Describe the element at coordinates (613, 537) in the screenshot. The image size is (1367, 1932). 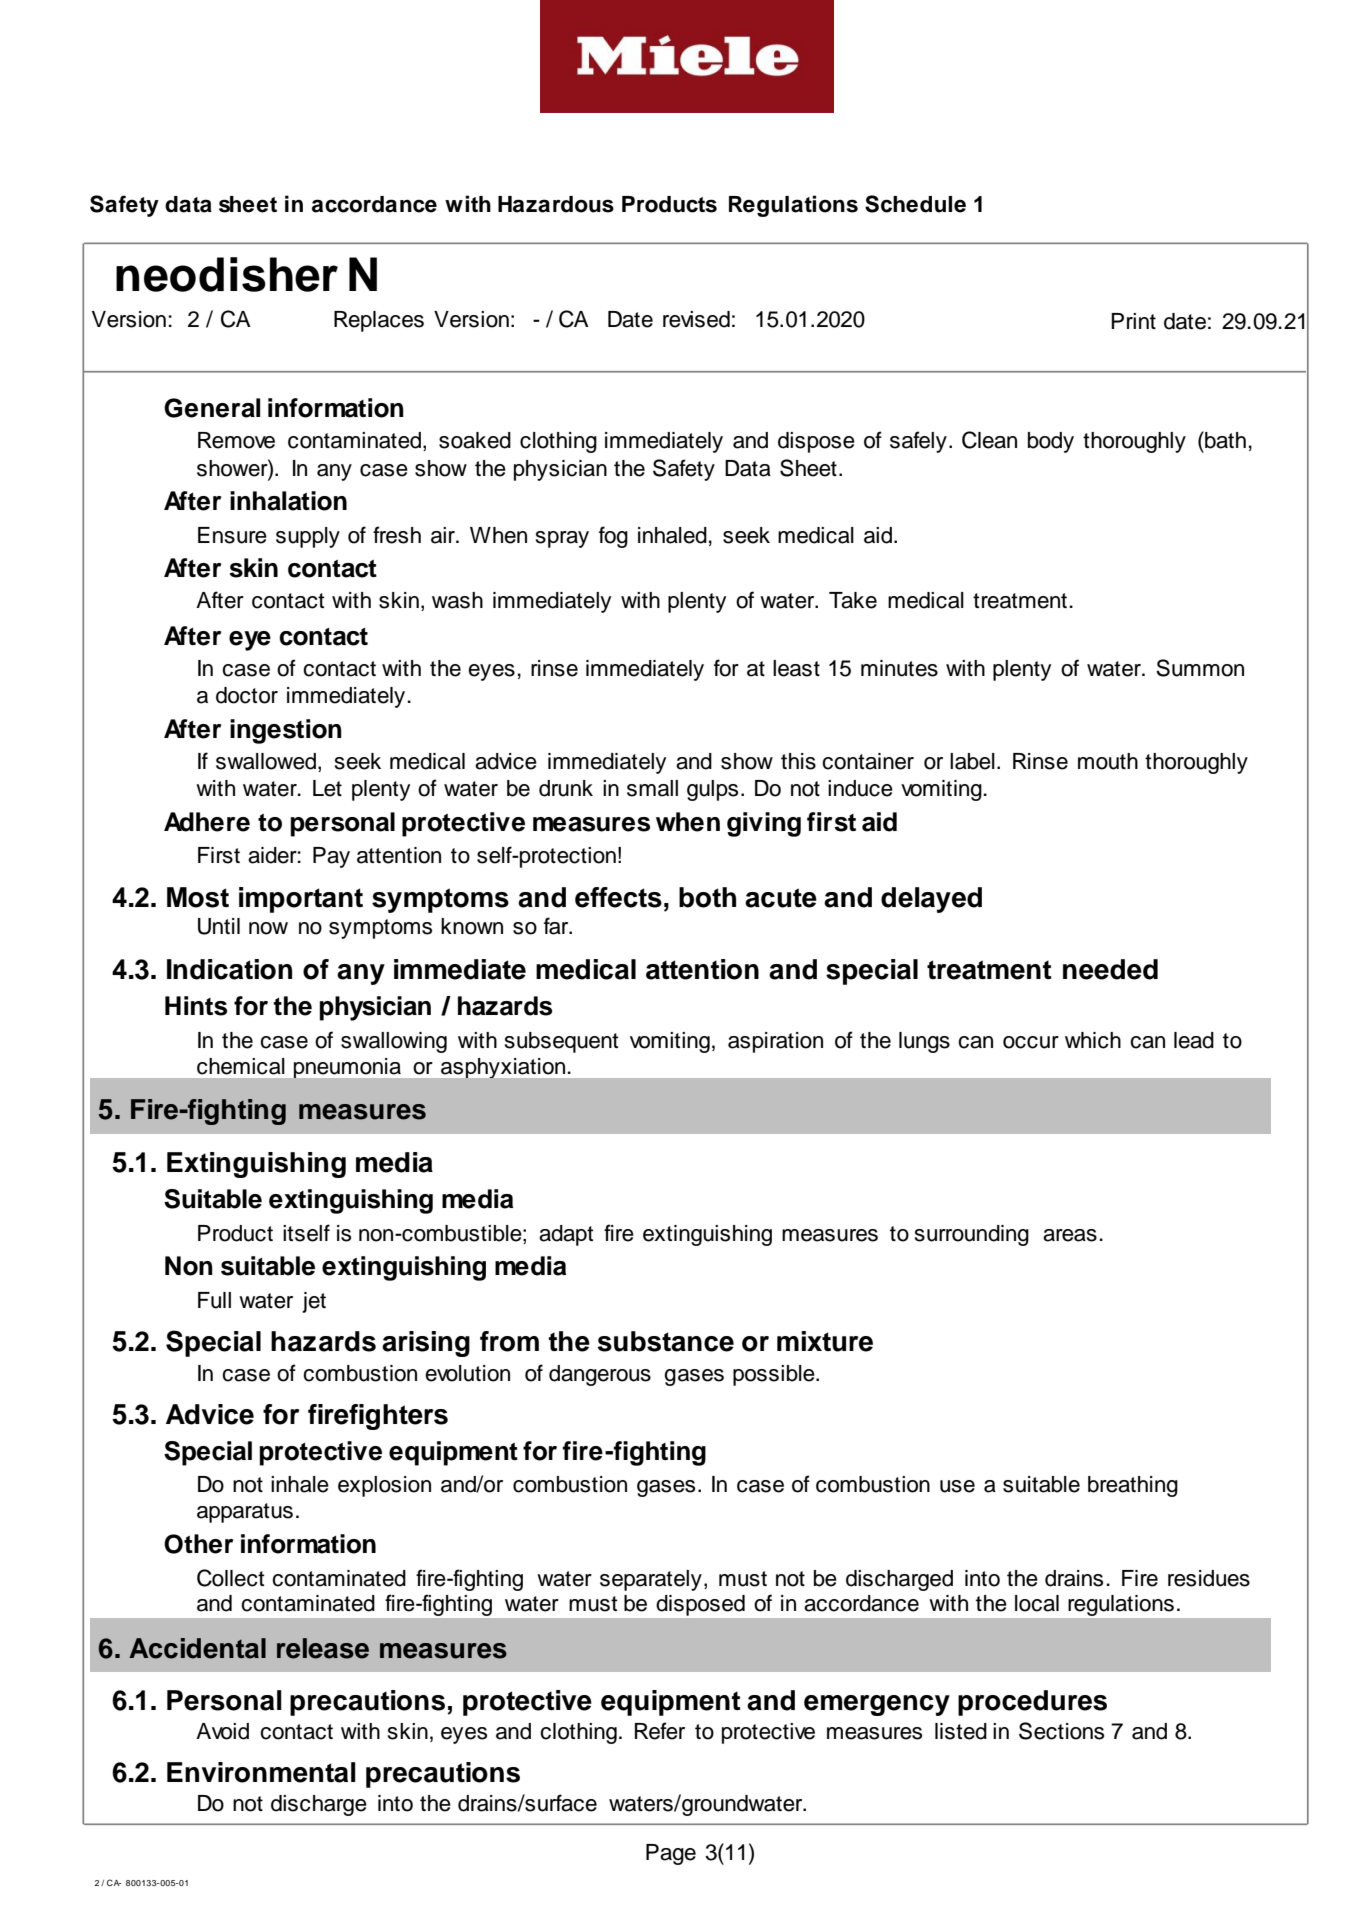
I see `fog` at that location.
